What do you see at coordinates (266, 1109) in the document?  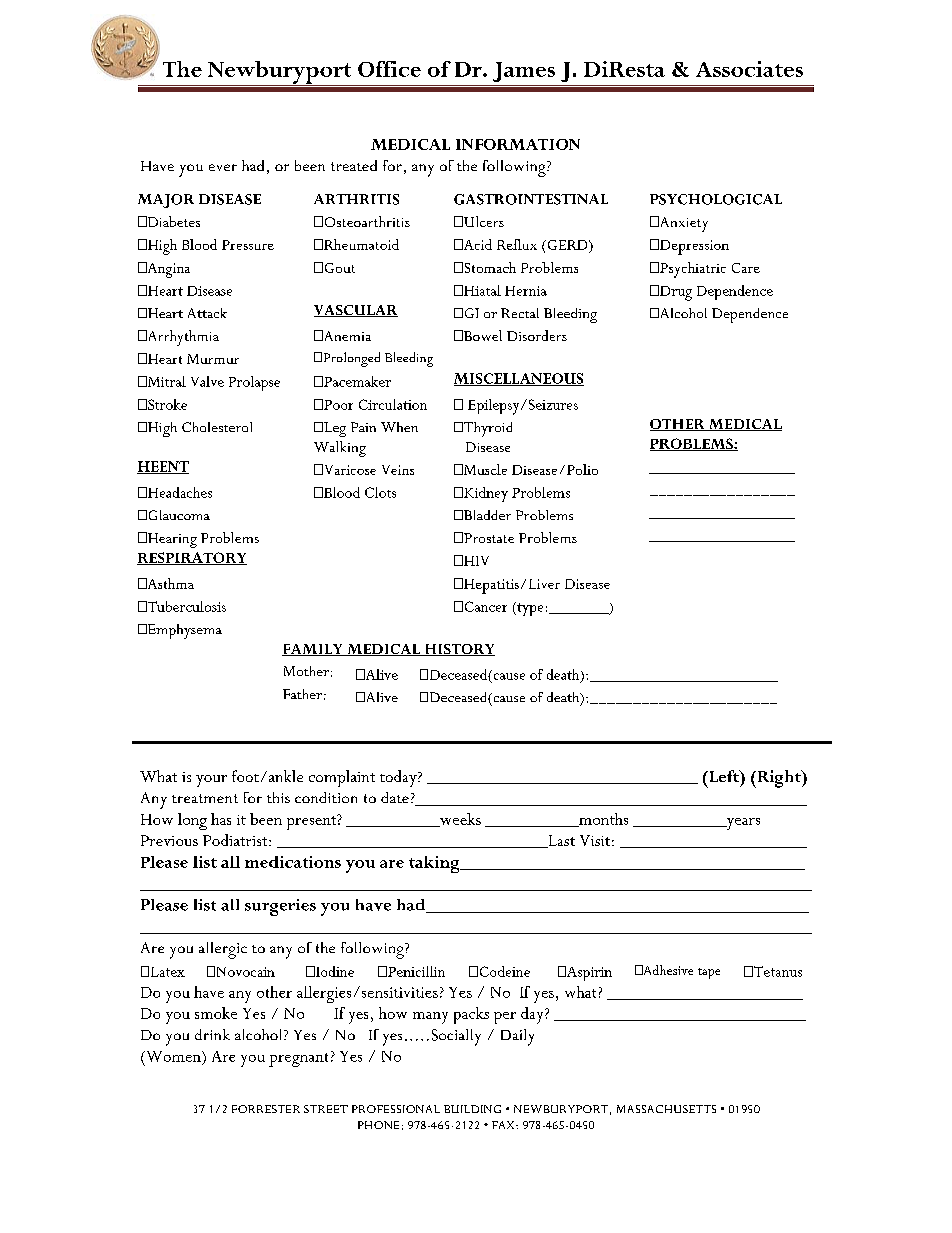 I see `FORRESTER` at bounding box center [266, 1109].
